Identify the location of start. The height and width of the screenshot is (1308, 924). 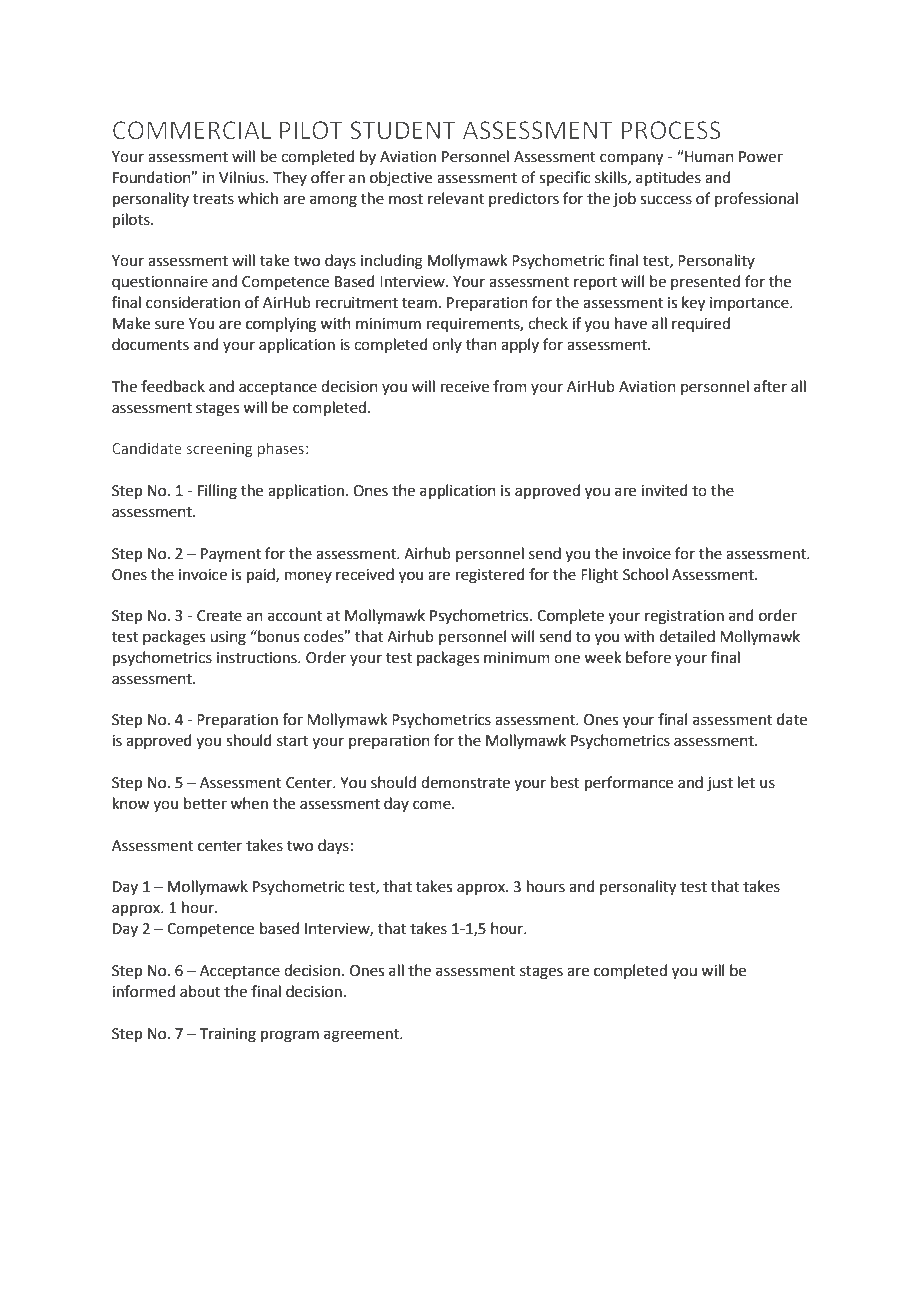
(292, 741).
